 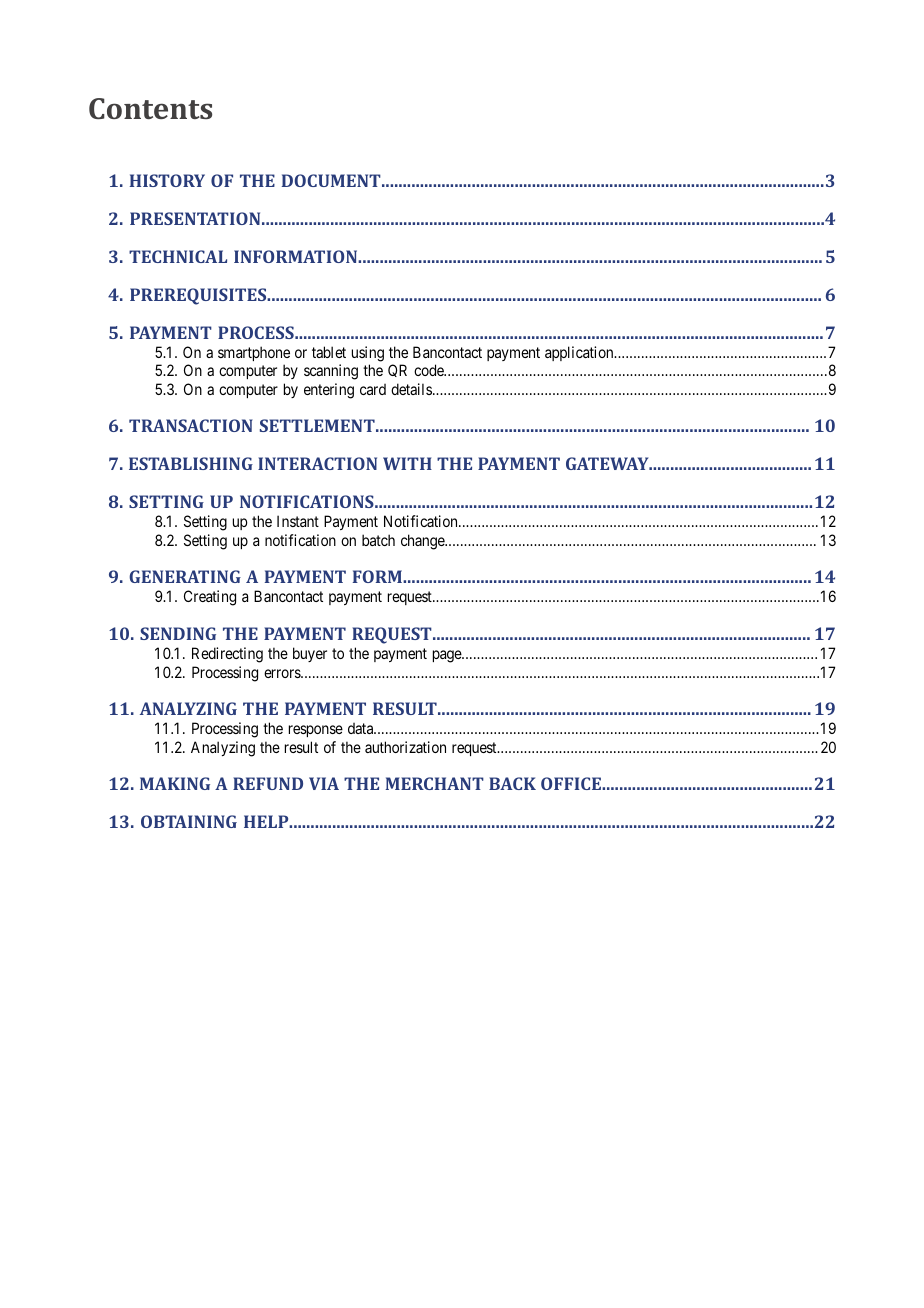 What do you see at coordinates (317, 463) in the screenshot?
I see `INTERACTION` at bounding box center [317, 463].
